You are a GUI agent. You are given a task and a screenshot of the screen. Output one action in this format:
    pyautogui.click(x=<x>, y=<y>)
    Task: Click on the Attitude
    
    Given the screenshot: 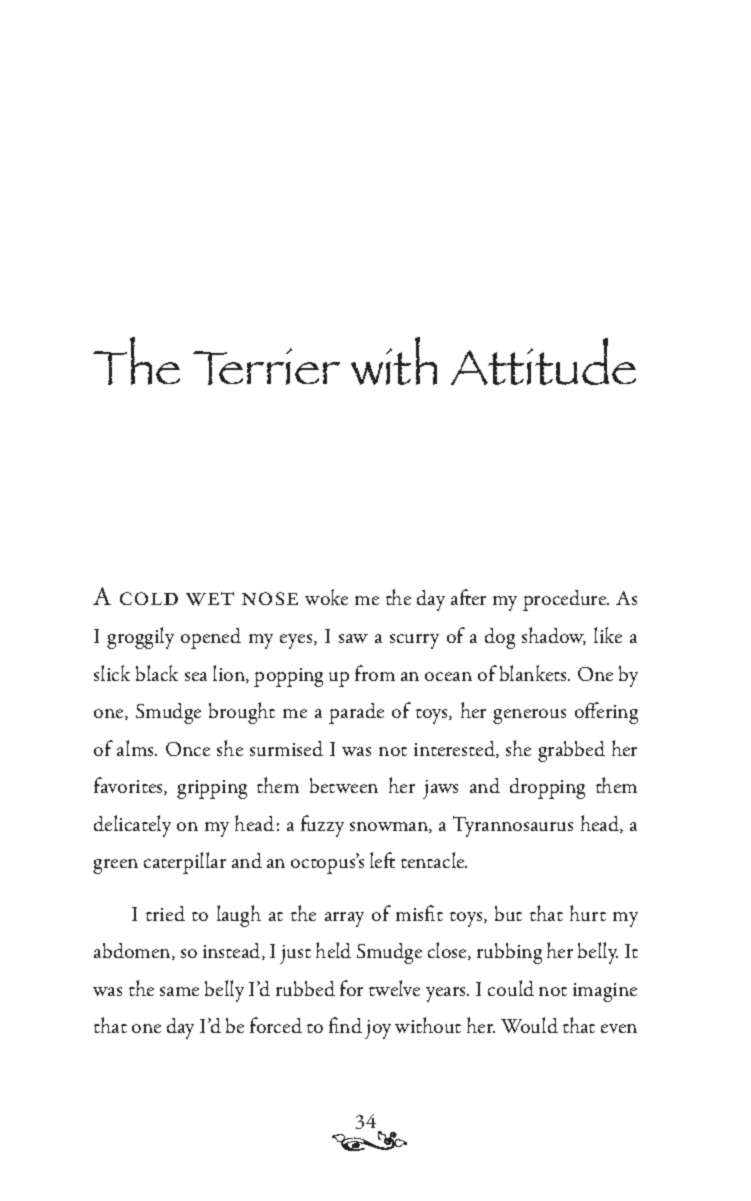 What is the action you would take?
    pyautogui.click(x=543, y=361)
